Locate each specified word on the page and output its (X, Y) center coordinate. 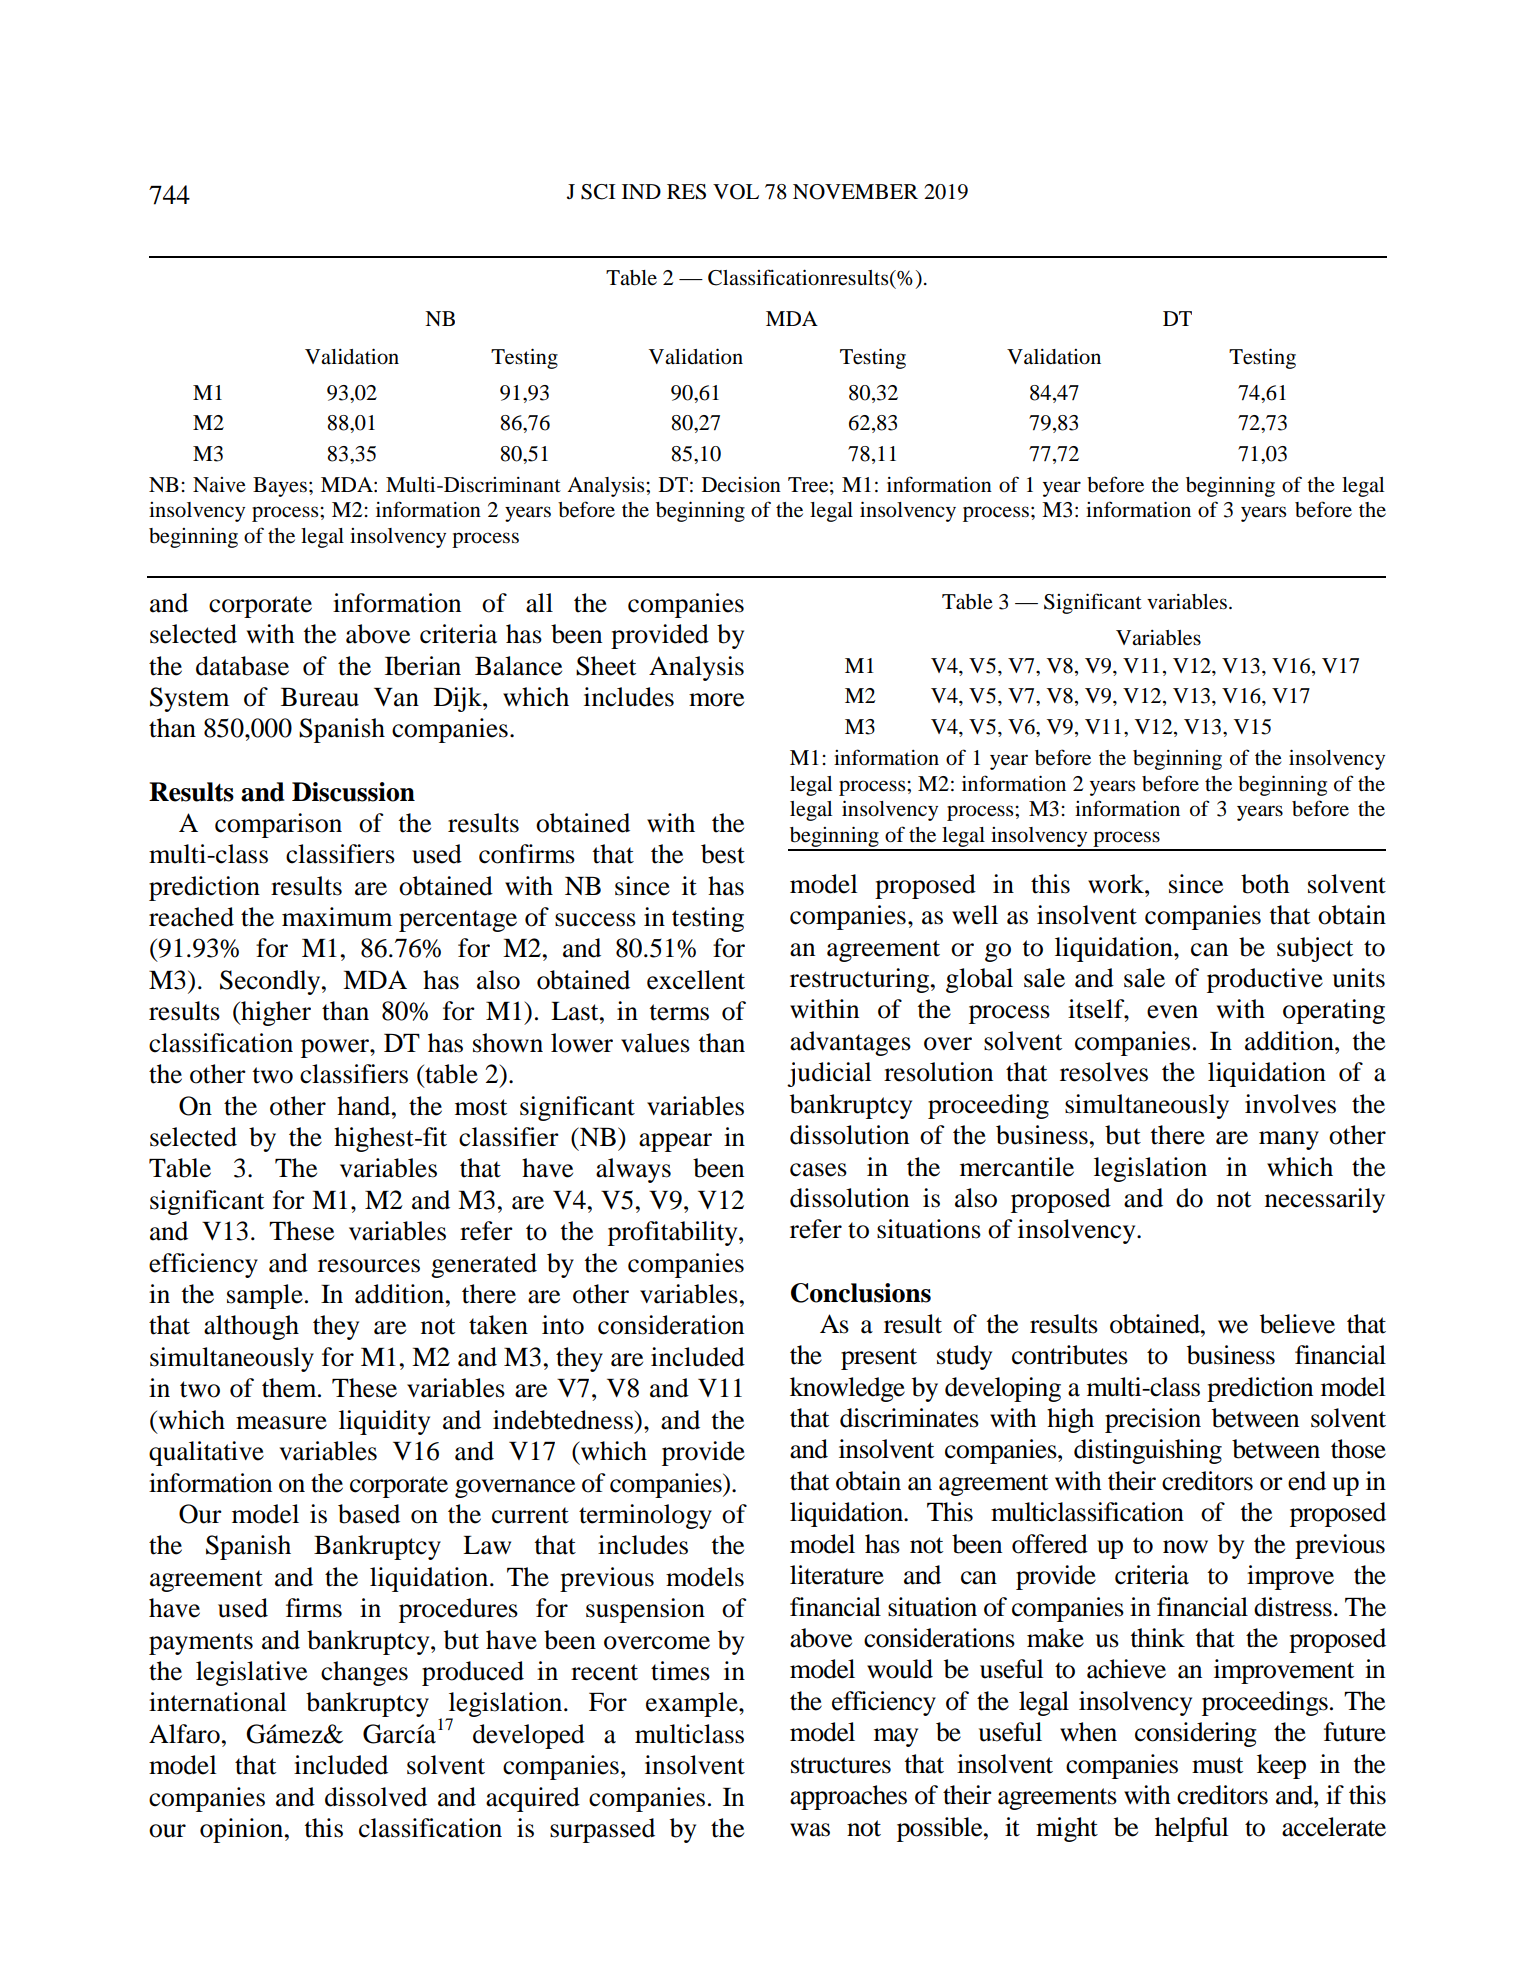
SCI (598, 192)
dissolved (376, 1797)
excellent (696, 980)
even (1172, 1012)
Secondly (271, 982)
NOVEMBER (855, 192)
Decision (741, 485)
